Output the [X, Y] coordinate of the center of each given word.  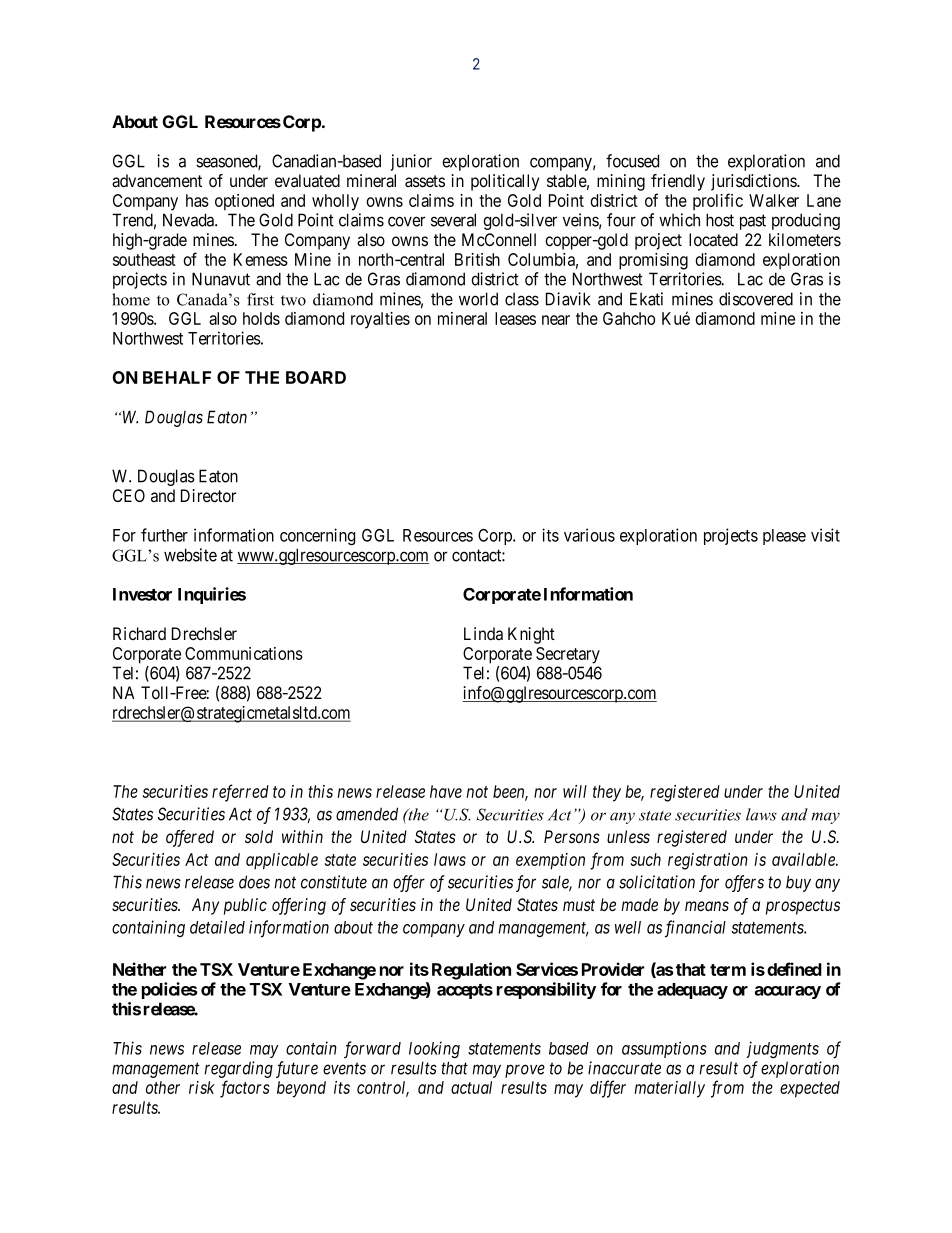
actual [471, 1087]
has [197, 200]
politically [505, 182]
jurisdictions [754, 182]
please [784, 537]
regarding [238, 1069]
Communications [244, 653]
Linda [483, 634]
